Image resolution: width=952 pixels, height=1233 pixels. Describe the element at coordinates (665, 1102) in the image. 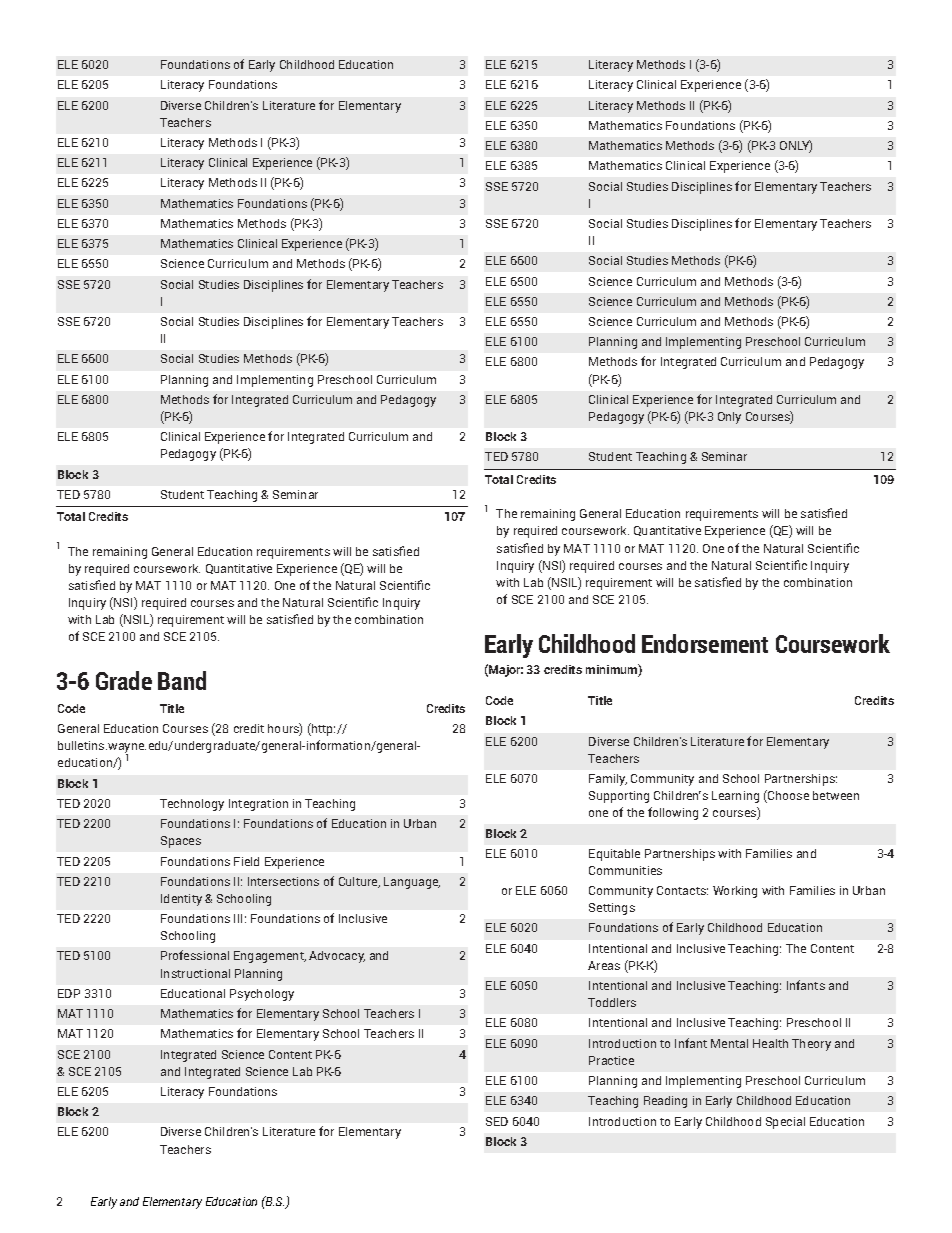

I see `Reading` at that location.
